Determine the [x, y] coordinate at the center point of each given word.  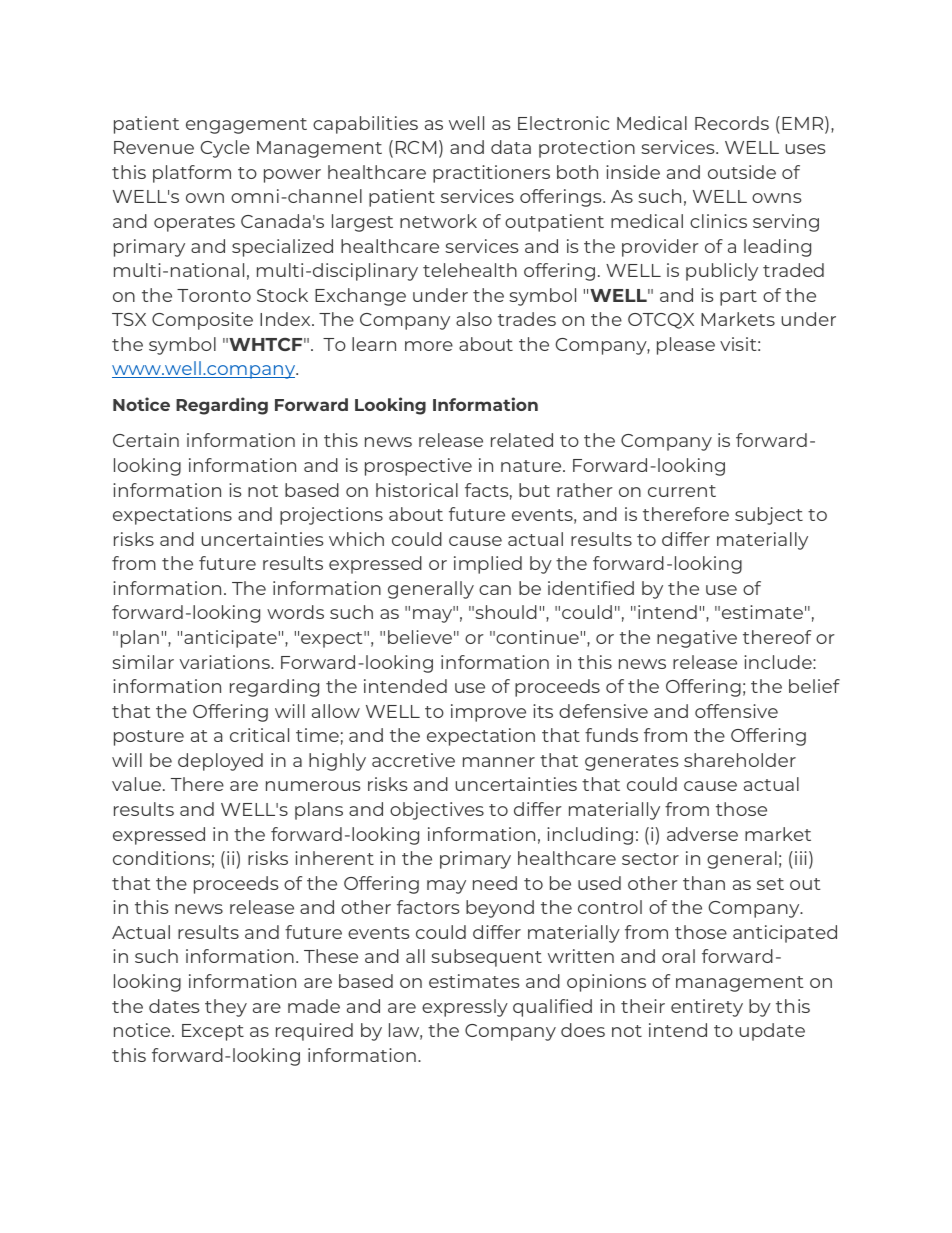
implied [488, 565]
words [295, 612]
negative [697, 639]
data [511, 147]
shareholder [740, 760]
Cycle [225, 149]
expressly [465, 1008]
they [226, 1008]
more [429, 346]
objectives [437, 811]
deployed [220, 762]
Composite [202, 321]
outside [742, 172]
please [686, 346]
